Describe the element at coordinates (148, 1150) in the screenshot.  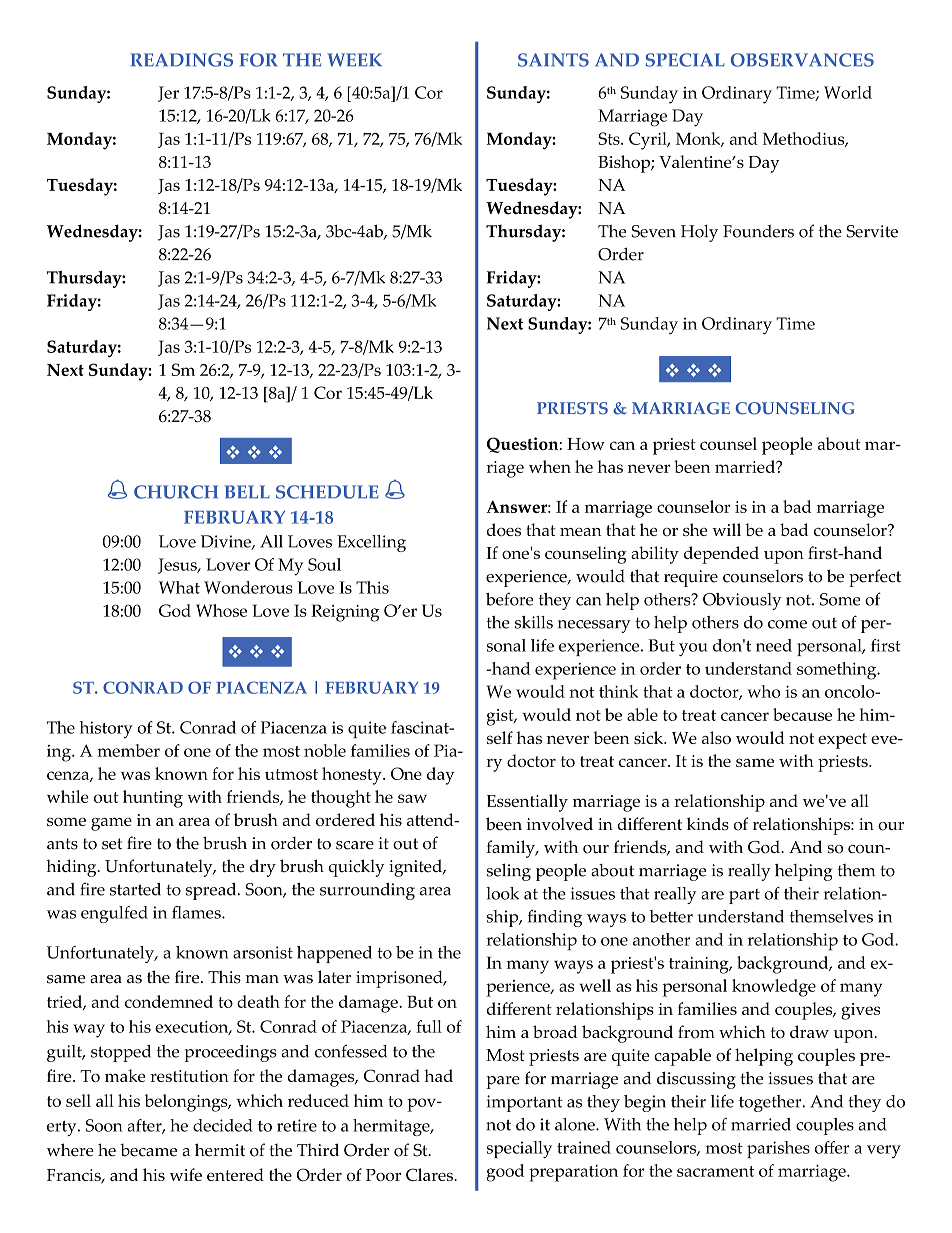
I see `became` at that location.
